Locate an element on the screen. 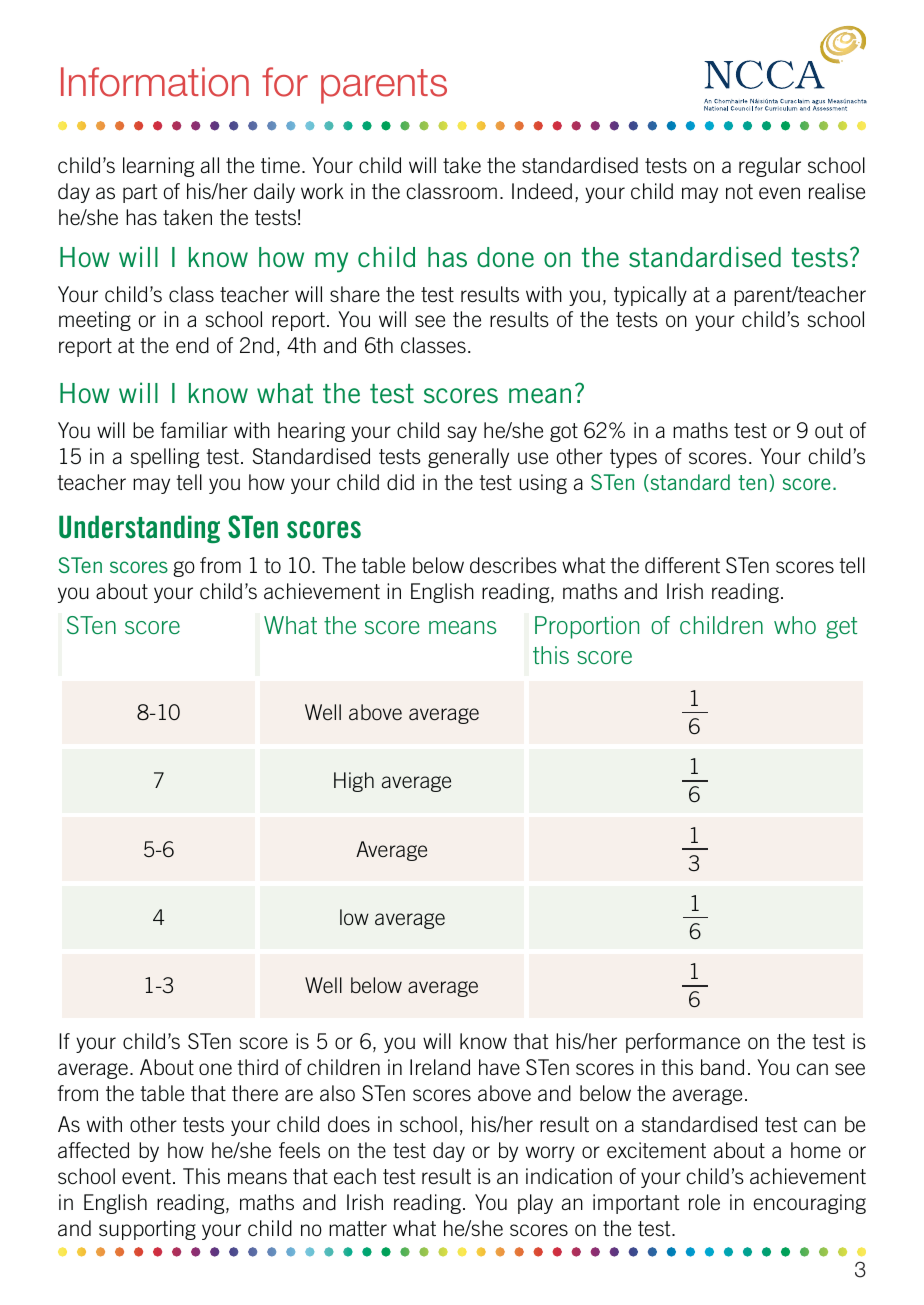  types is located at coordinates (633, 458).
